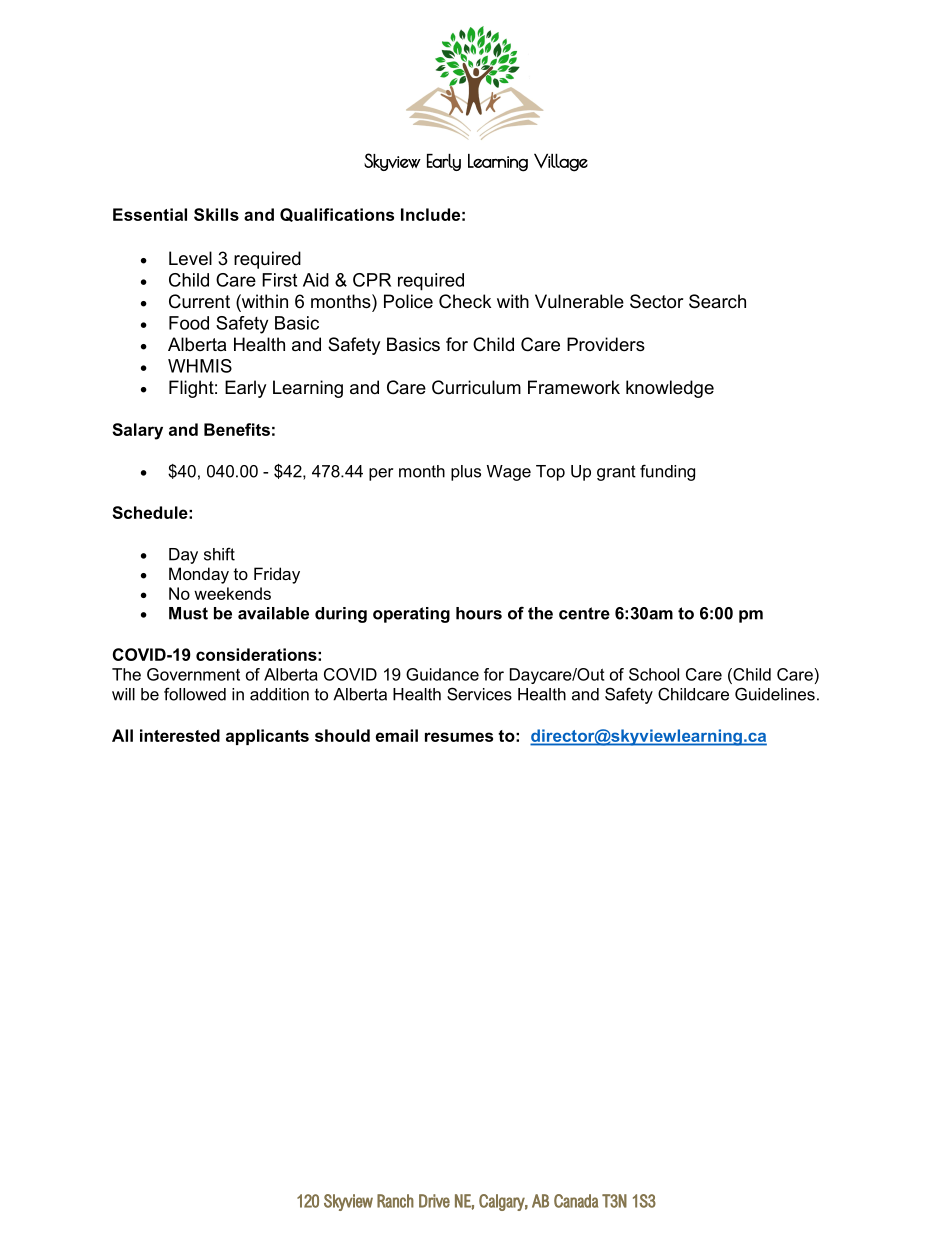  I want to click on Qualifications, so click(337, 215).
